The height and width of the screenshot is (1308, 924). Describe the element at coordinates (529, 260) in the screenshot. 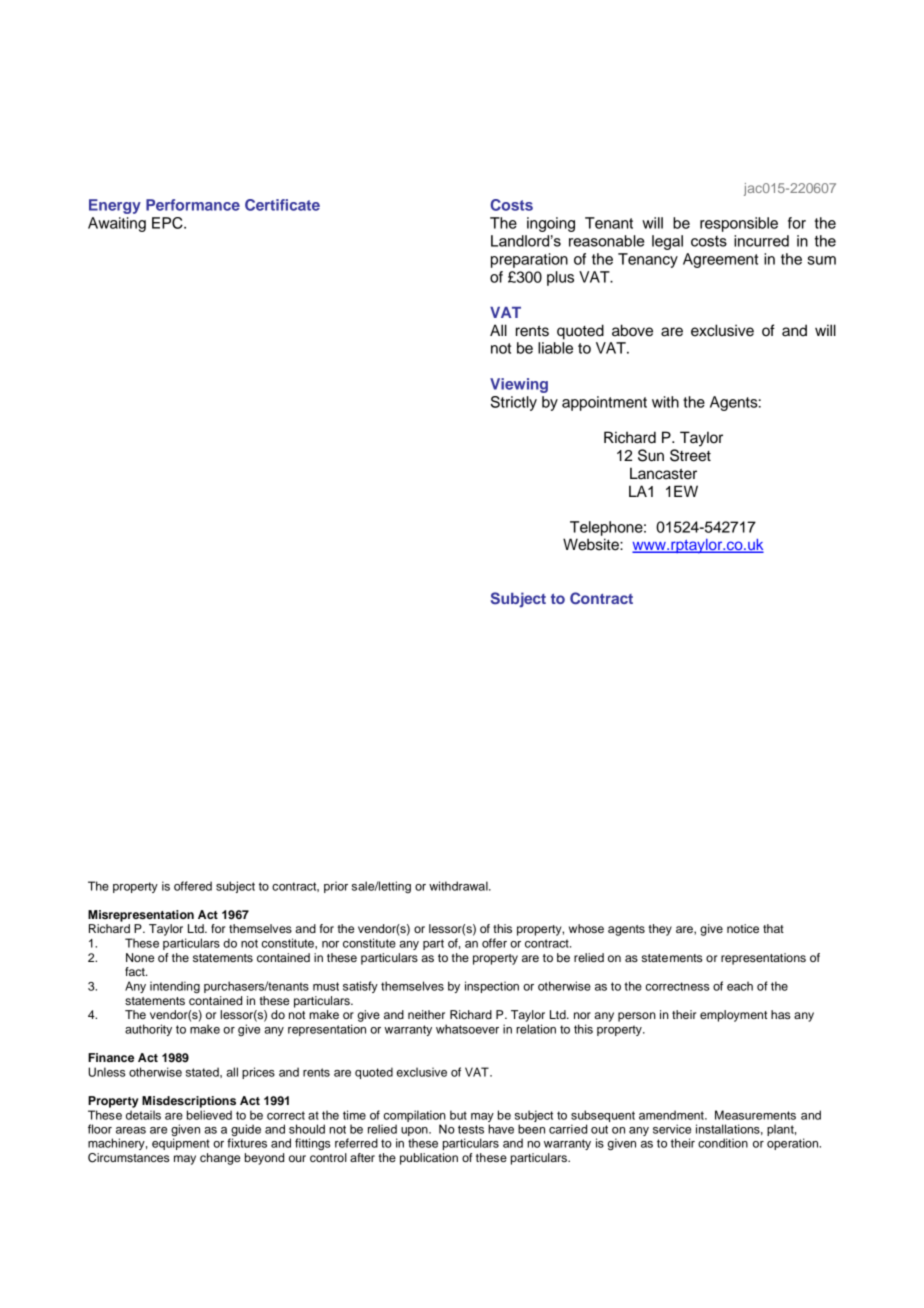

I see `preparation` at that location.
